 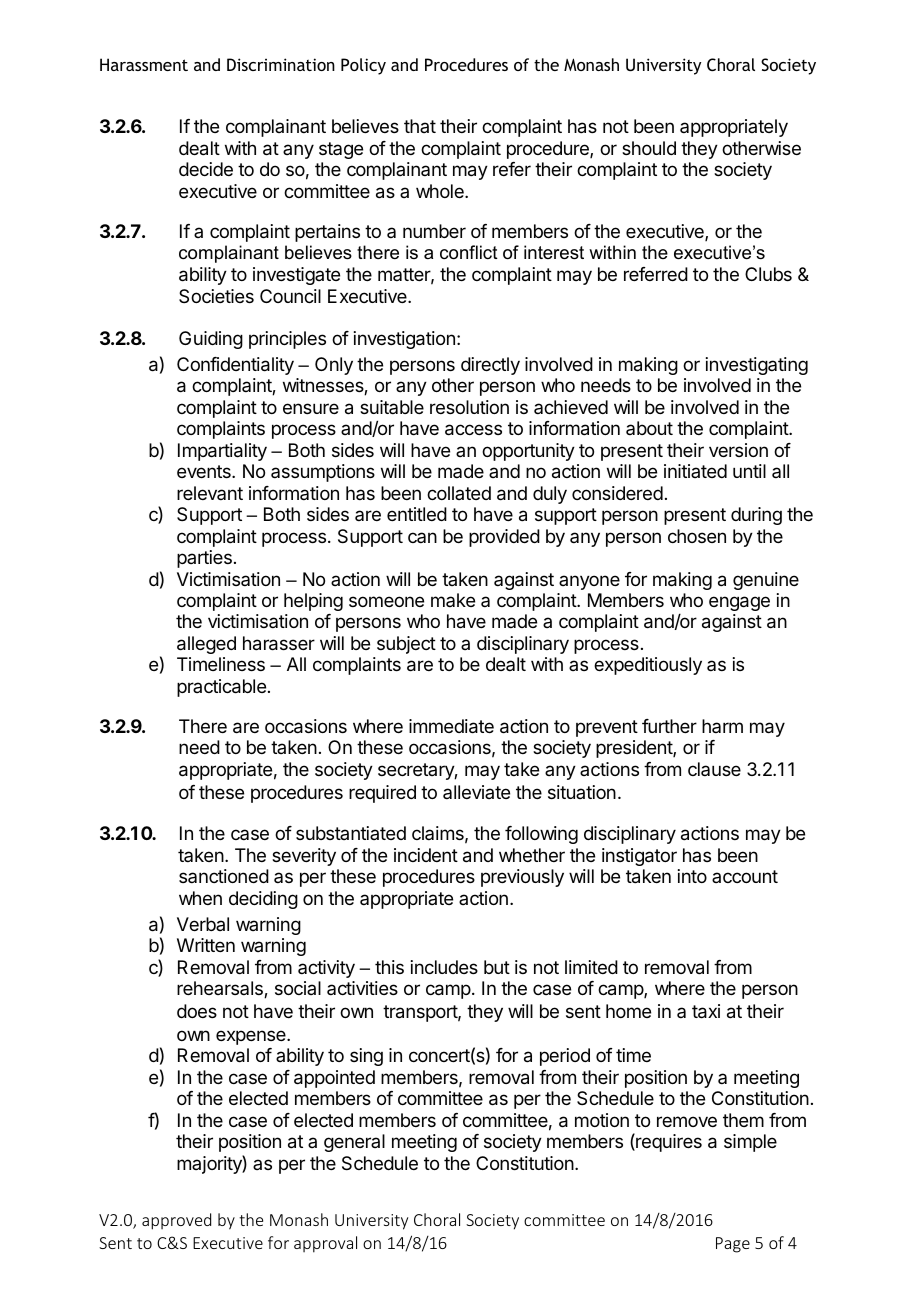 I want to click on approved, so click(x=176, y=1221).
